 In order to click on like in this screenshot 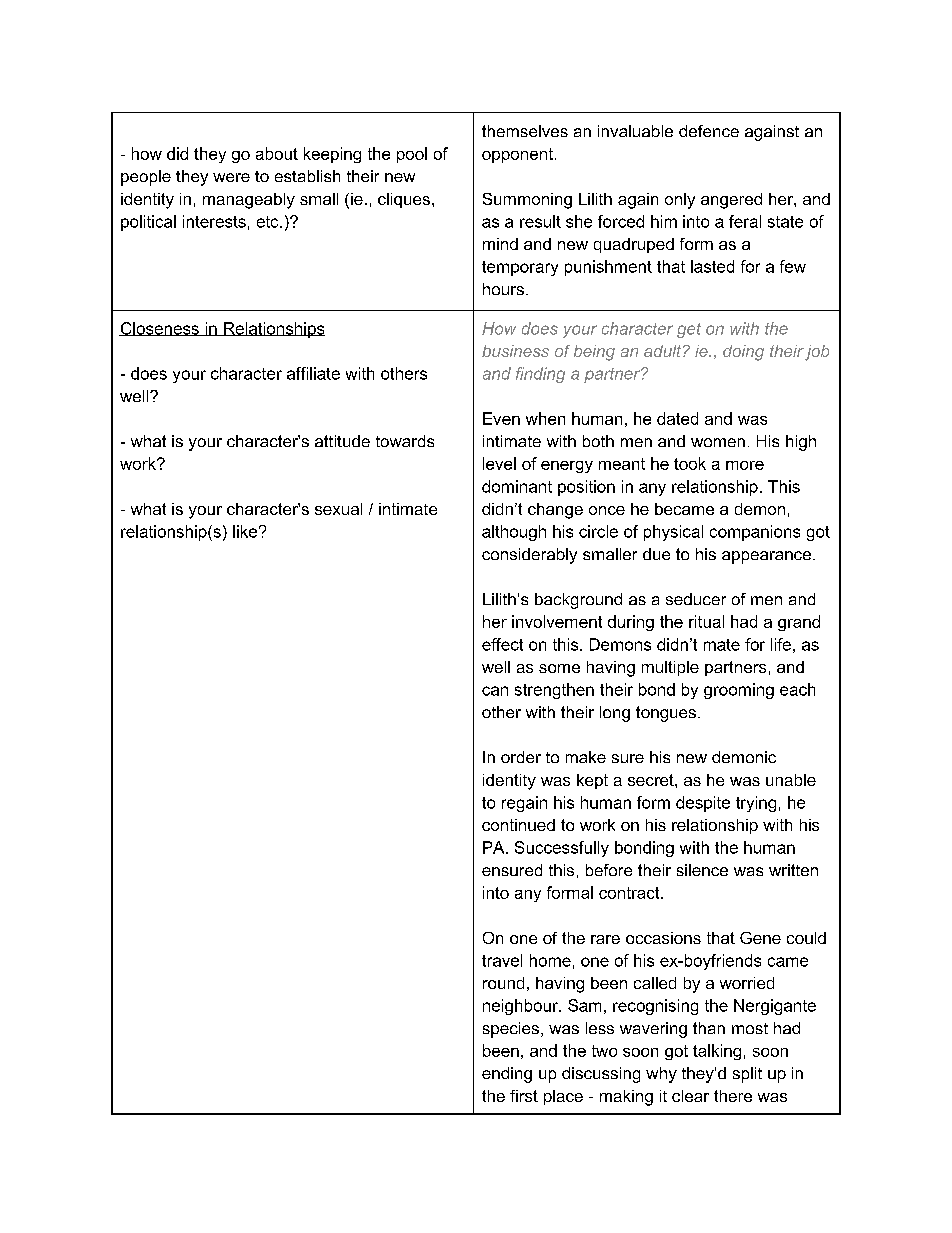, I will do `click(245, 531)`.
